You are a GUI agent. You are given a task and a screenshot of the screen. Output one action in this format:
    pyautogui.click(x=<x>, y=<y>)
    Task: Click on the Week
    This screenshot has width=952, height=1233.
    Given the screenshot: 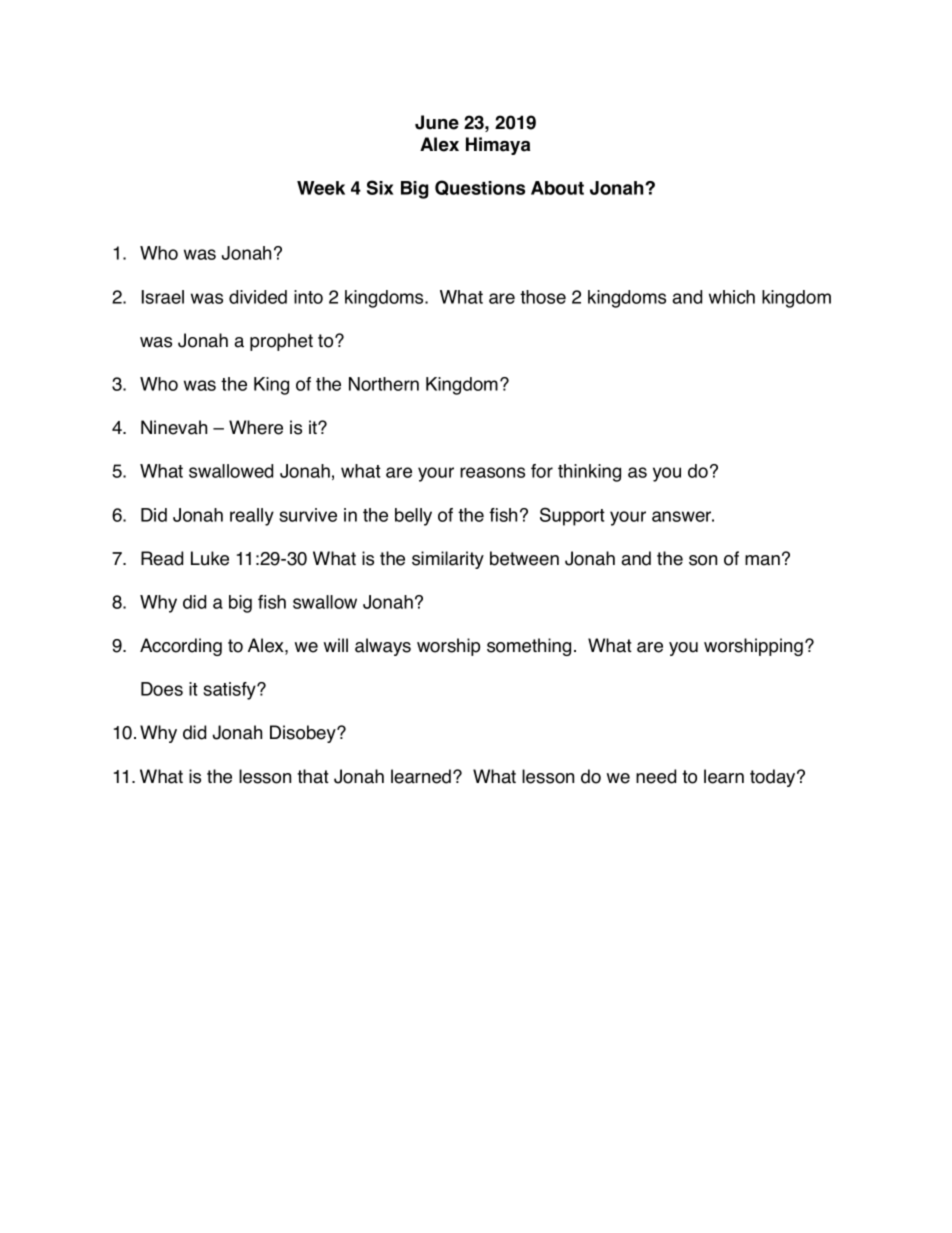 What is the action you would take?
    pyautogui.click(x=321, y=188)
